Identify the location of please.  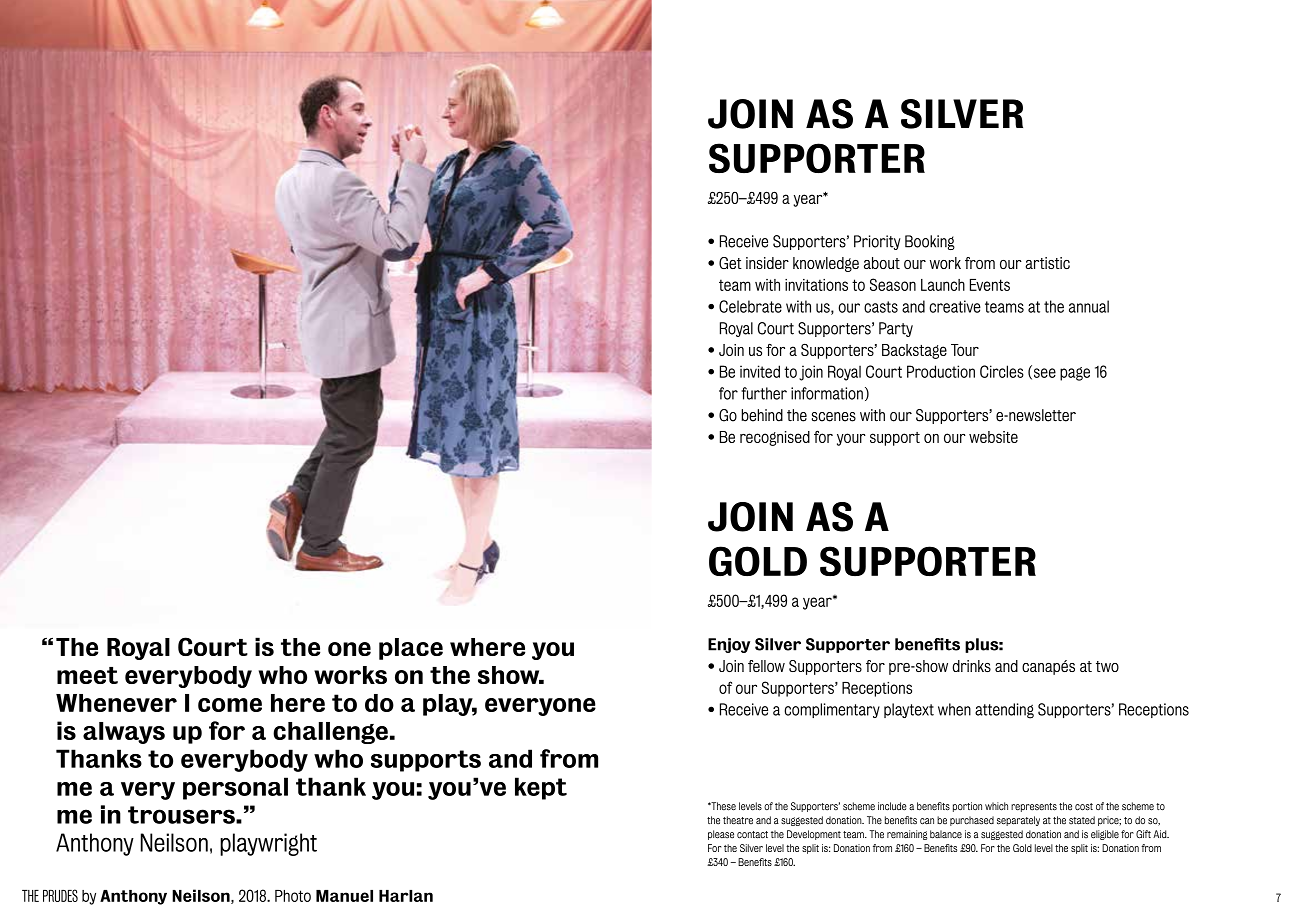
(721, 835).
